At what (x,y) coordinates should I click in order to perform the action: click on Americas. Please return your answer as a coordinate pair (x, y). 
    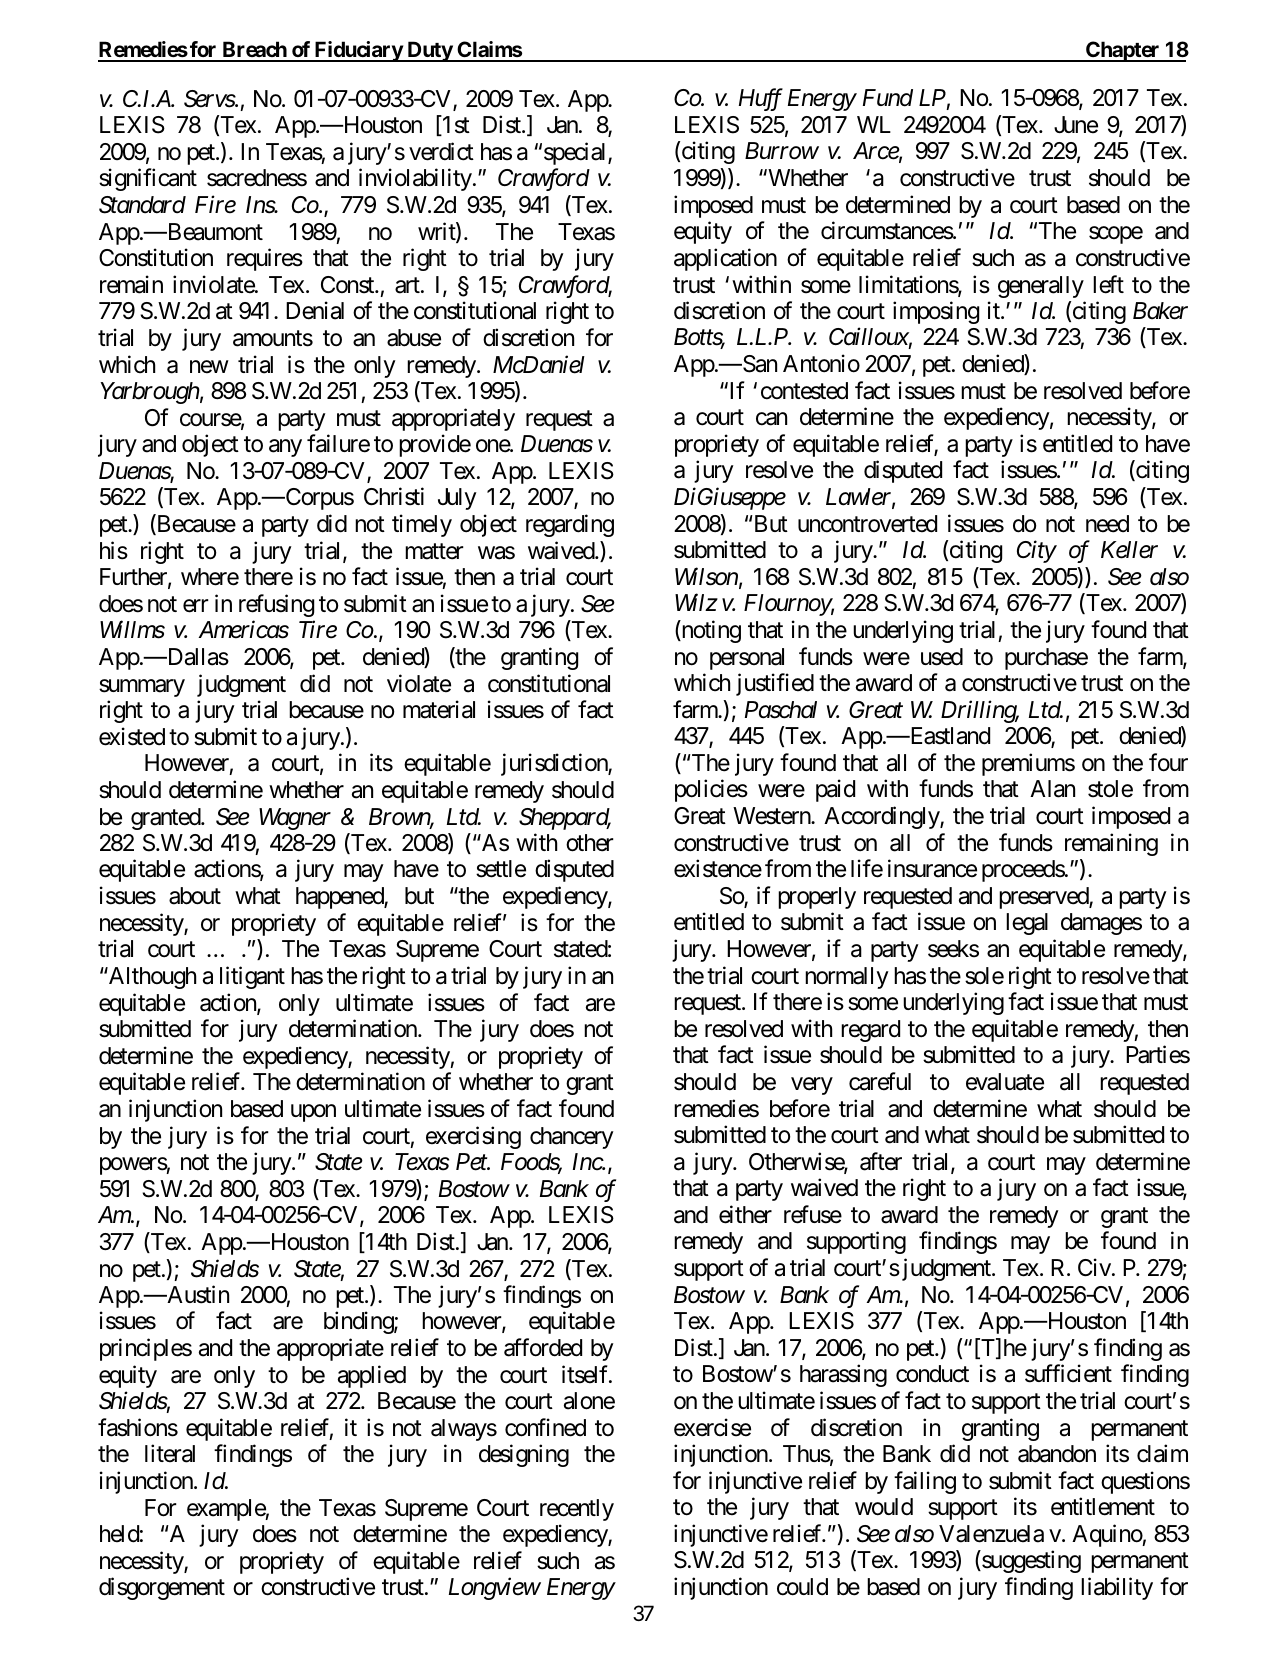
    Looking at the image, I should click on (243, 630).
